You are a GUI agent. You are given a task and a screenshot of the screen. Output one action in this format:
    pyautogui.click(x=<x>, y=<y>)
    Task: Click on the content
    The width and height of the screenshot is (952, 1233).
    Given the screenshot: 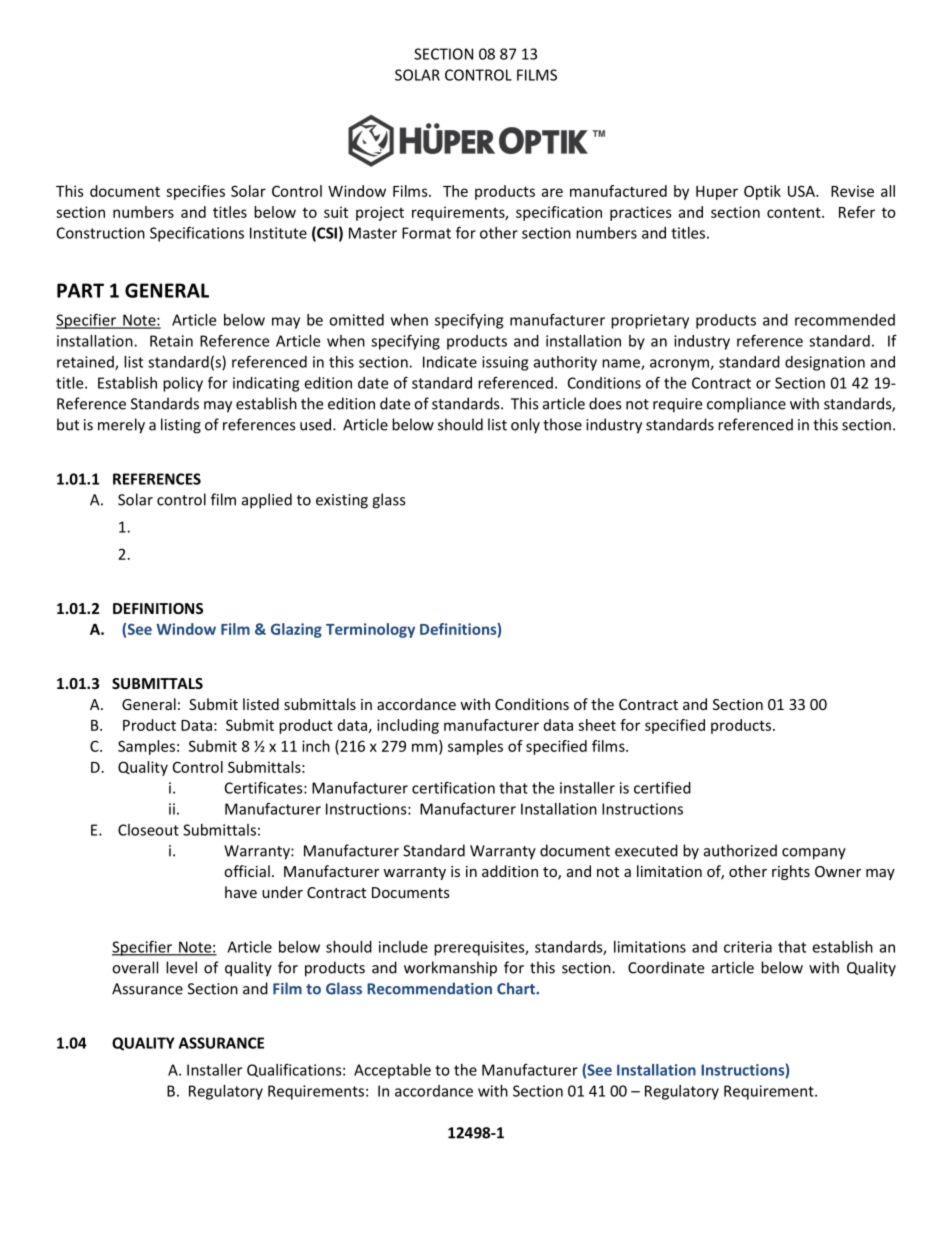 What is the action you would take?
    pyautogui.click(x=795, y=212)
